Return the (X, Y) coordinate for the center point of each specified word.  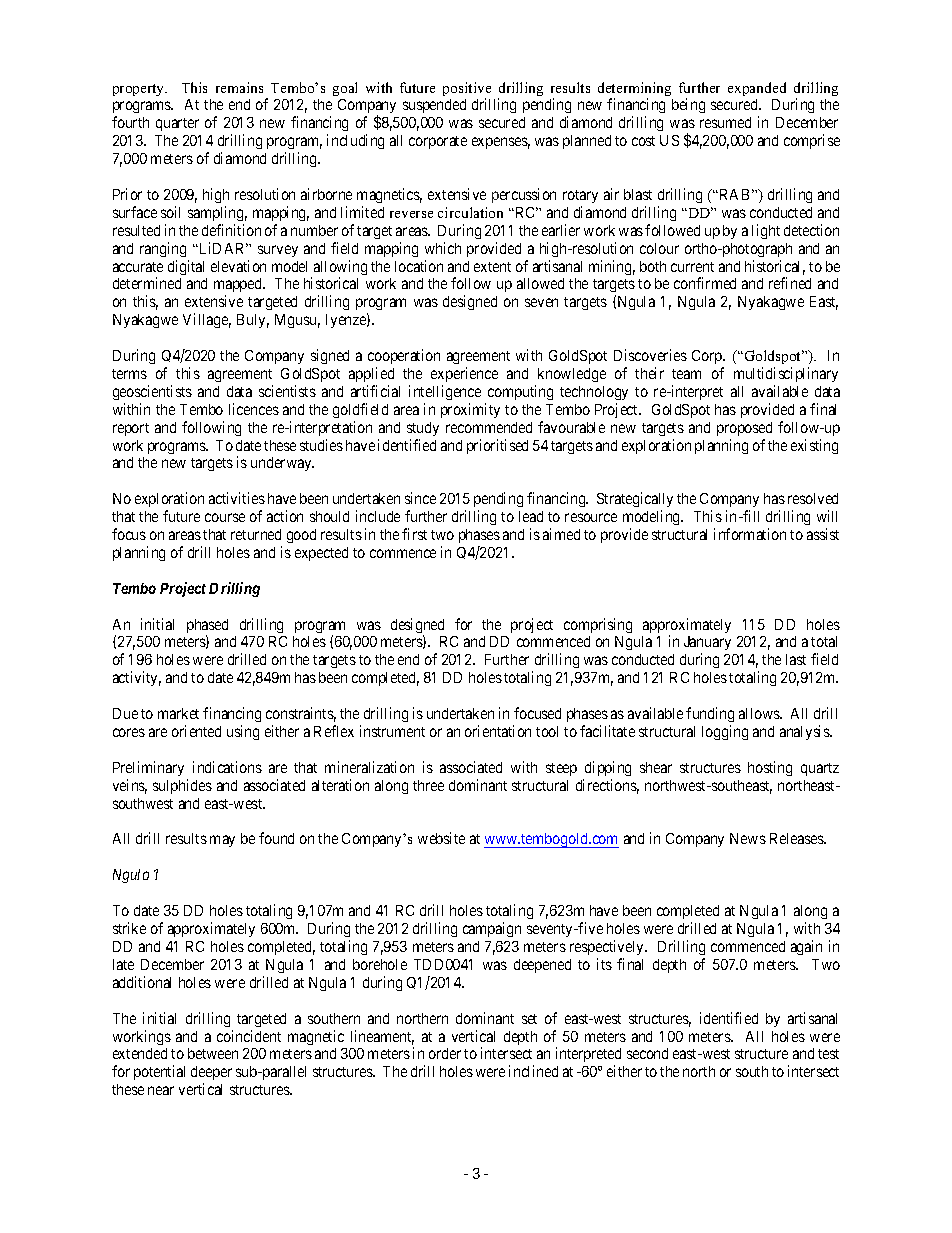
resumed (725, 122)
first (414, 534)
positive (467, 90)
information (750, 534)
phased (207, 627)
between (213, 1053)
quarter (177, 124)
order (445, 1053)
